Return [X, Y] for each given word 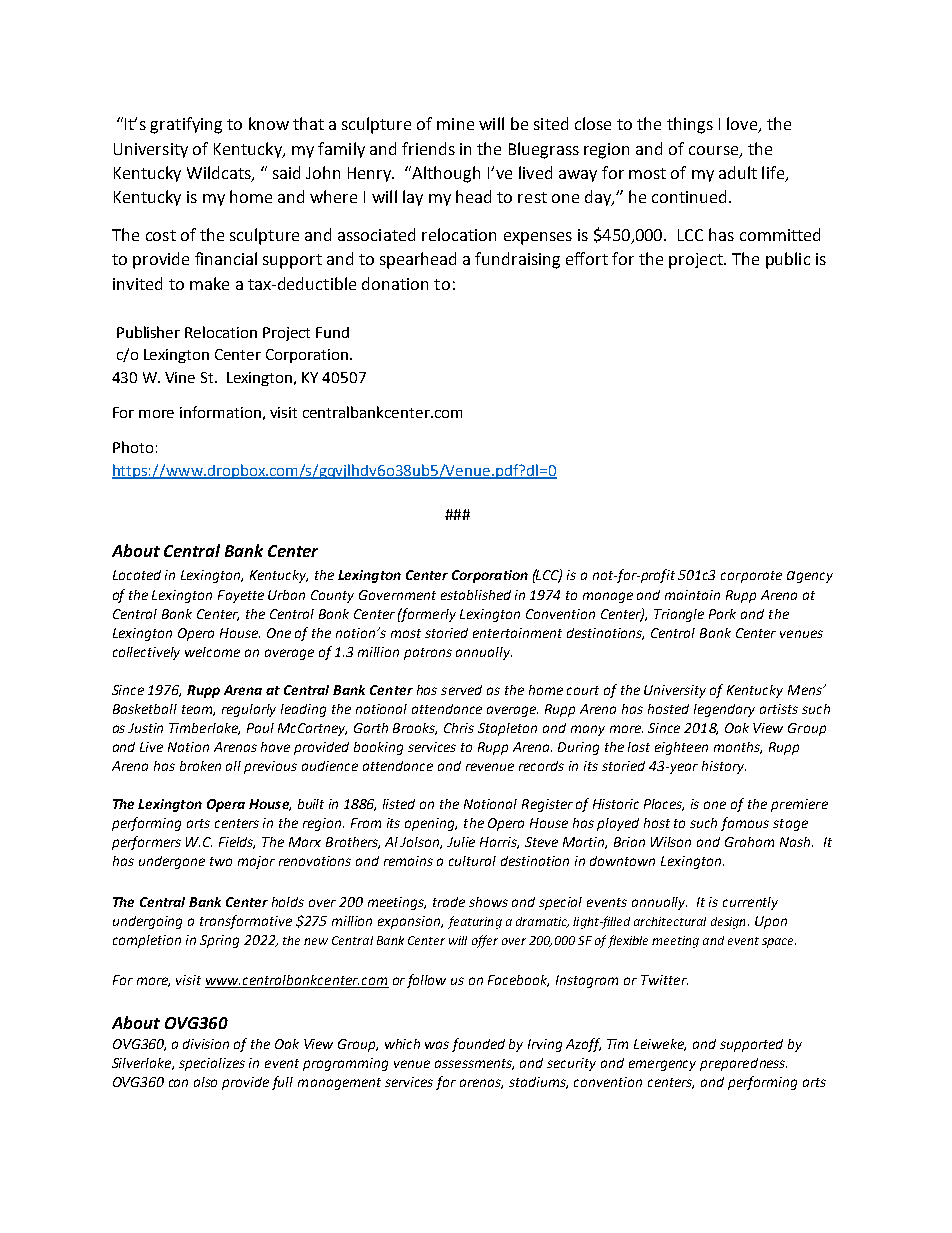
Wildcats [220, 174]
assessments [474, 1064]
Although [446, 174]
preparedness [743, 1064]
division [206, 1044]
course [715, 151]
